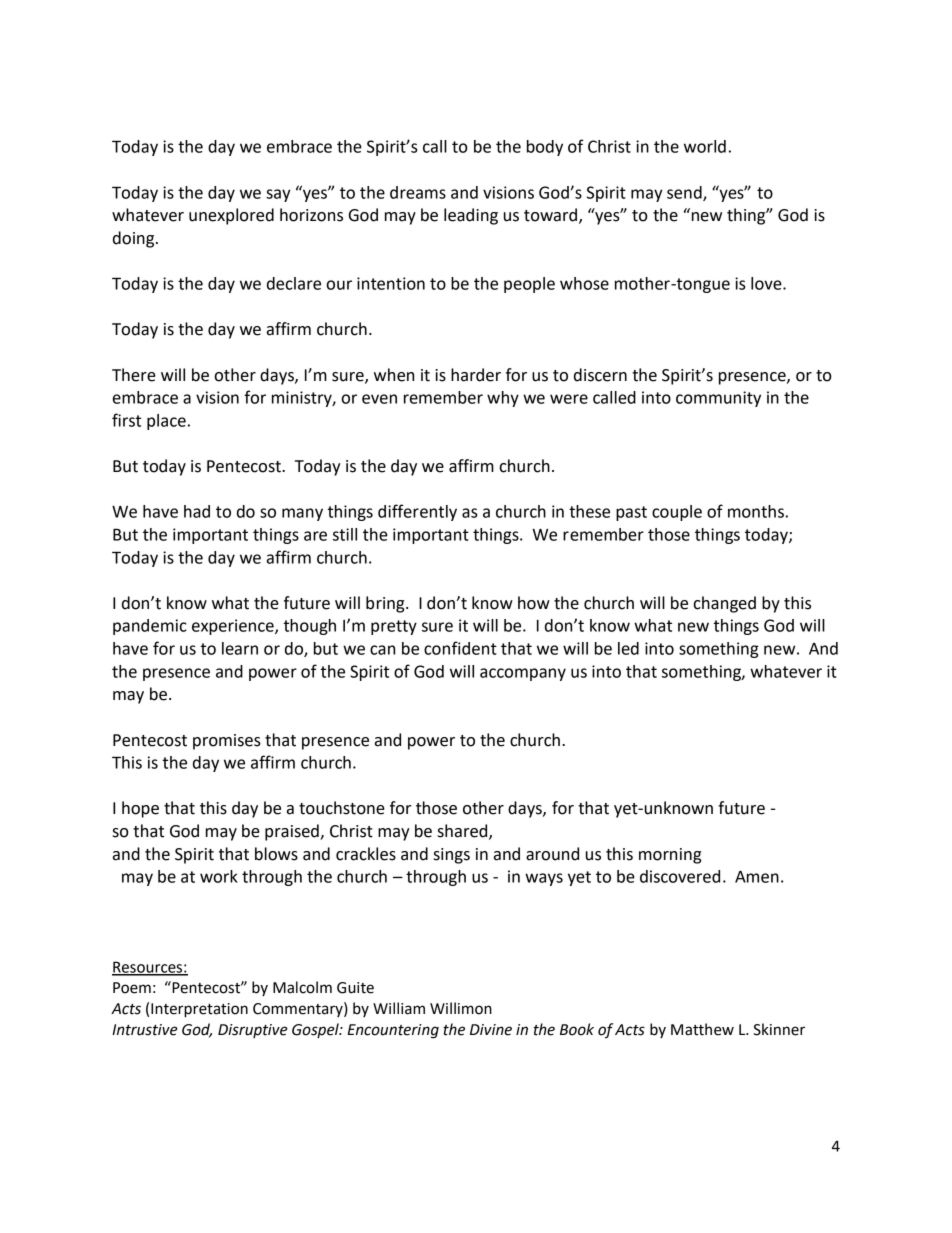 Image resolution: width=952 pixels, height=1233 pixels. What do you see at coordinates (418, 192) in the image?
I see `dreams` at bounding box center [418, 192].
